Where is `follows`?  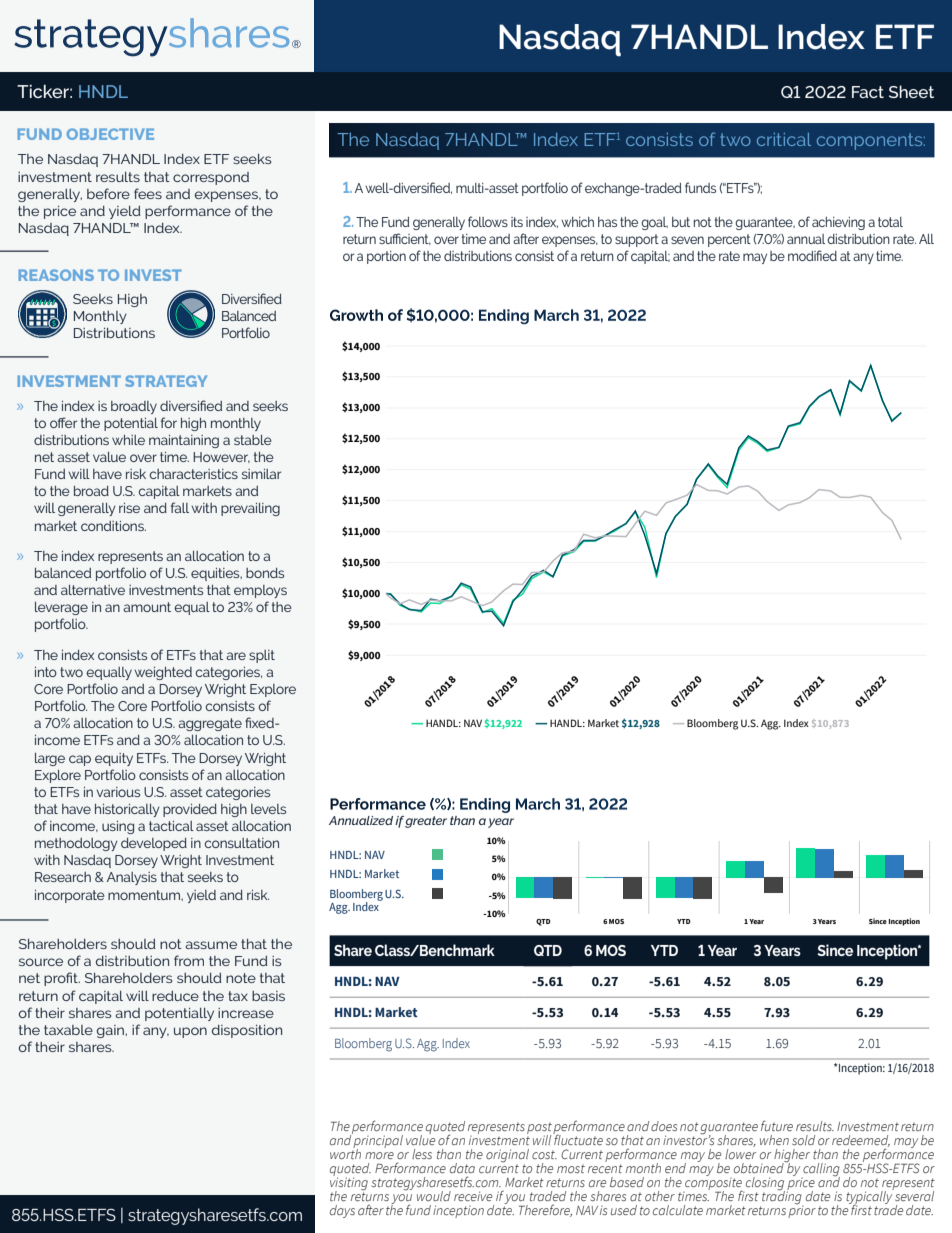 follows is located at coordinates (488, 221).
